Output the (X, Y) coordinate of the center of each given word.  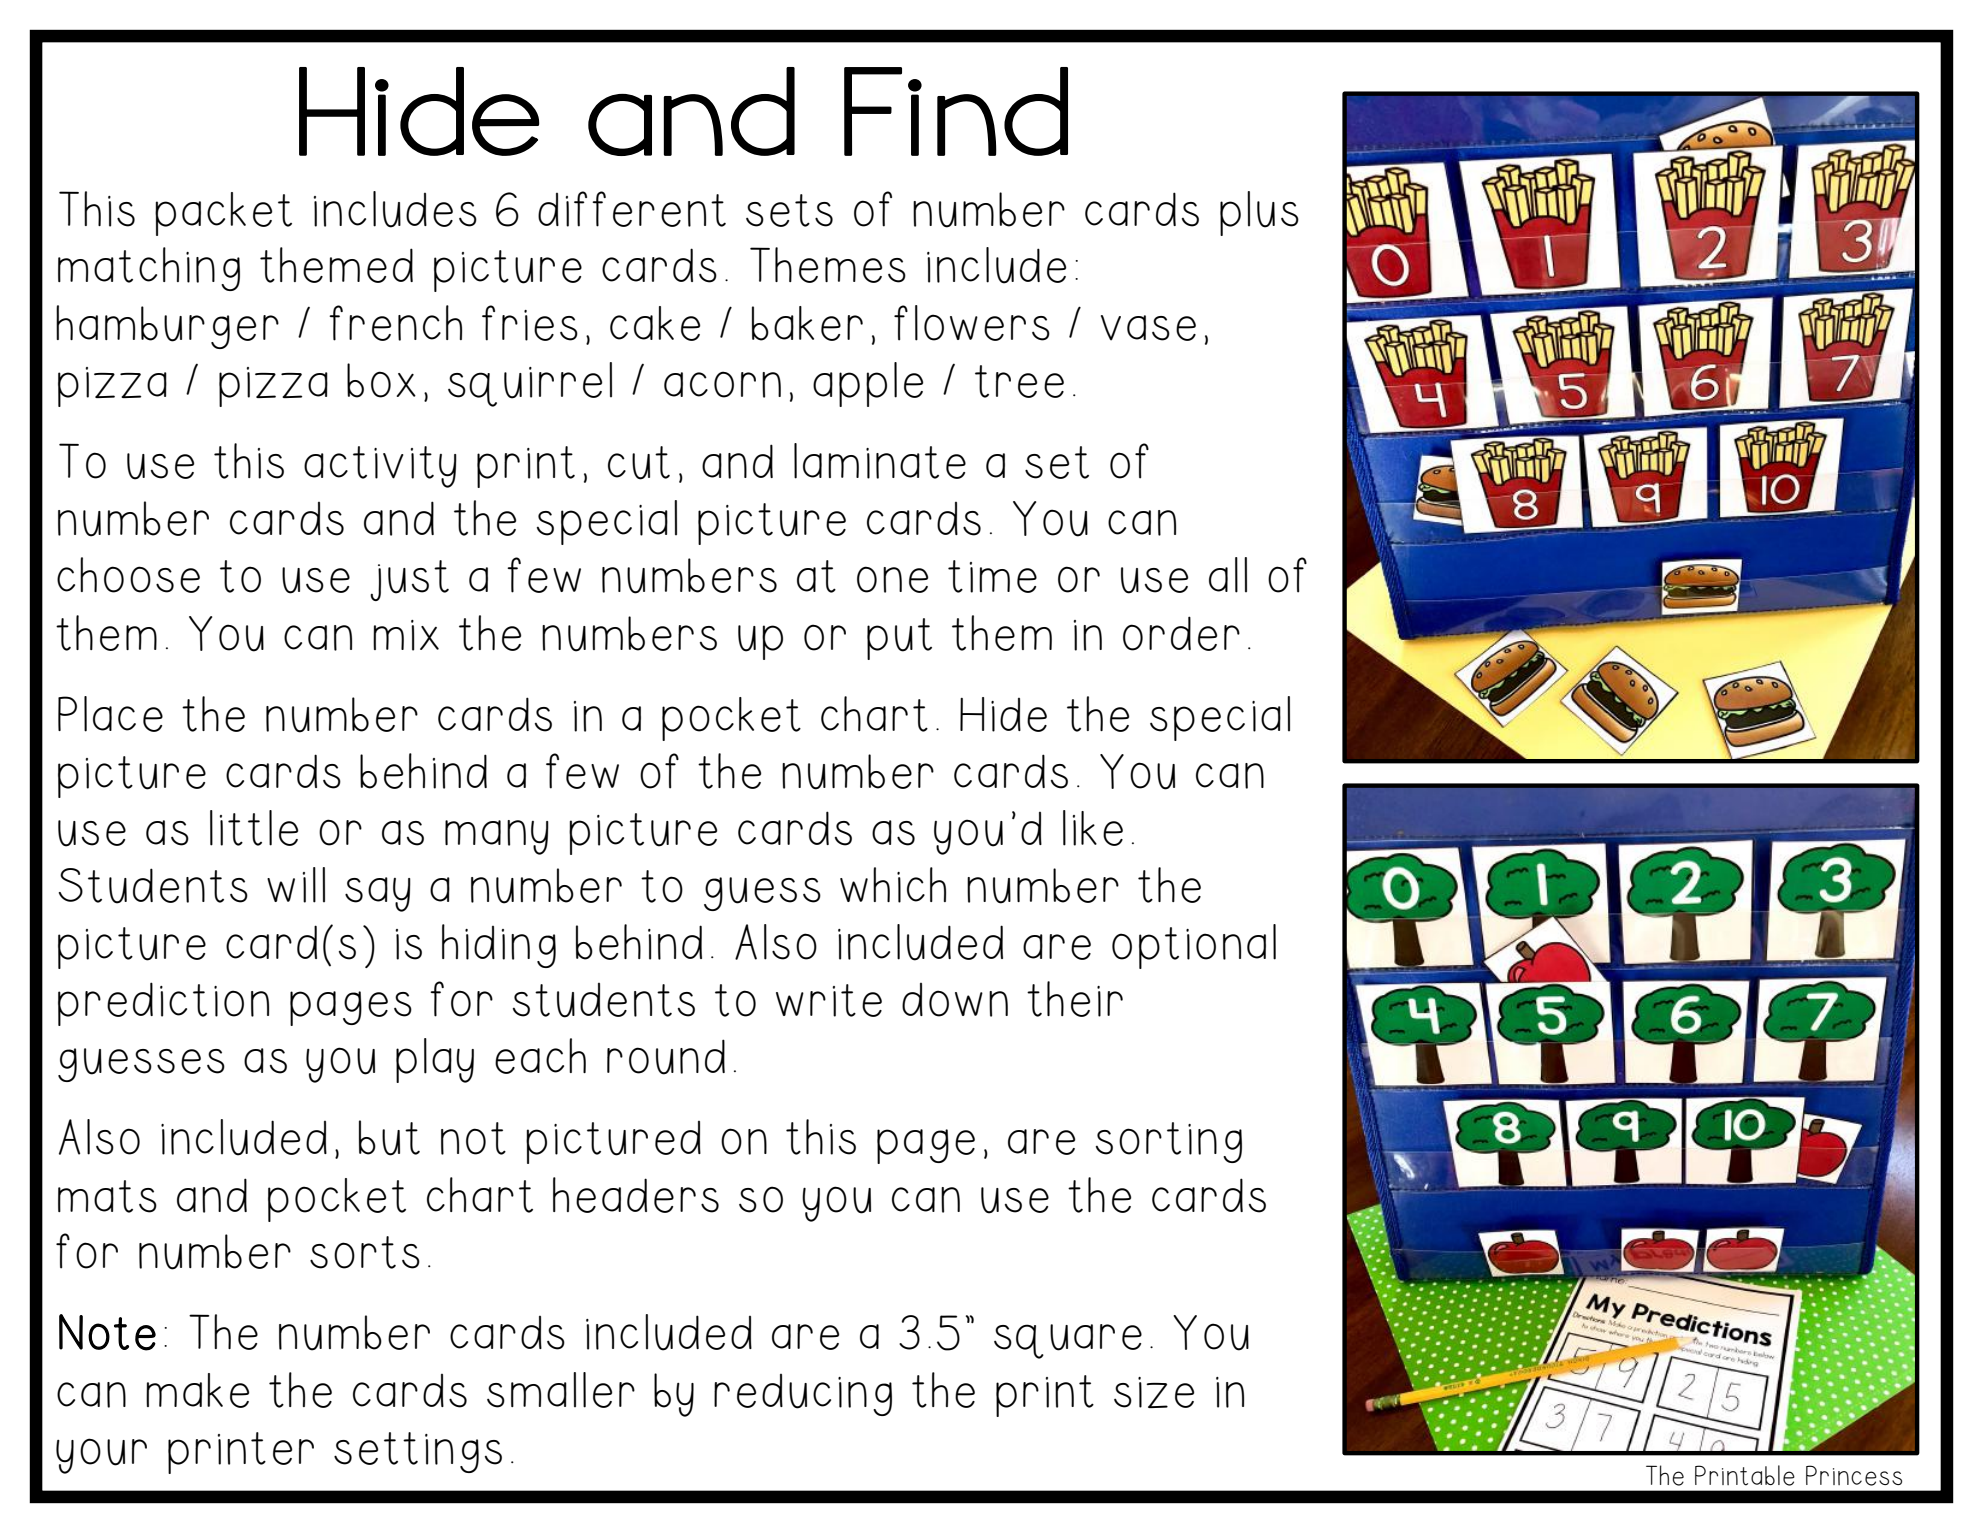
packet (223, 214)
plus (1259, 213)
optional (1194, 946)
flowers (972, 323)
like (1093, 828)
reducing (803, 1395)
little (254, 828)
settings (418, 1452)
